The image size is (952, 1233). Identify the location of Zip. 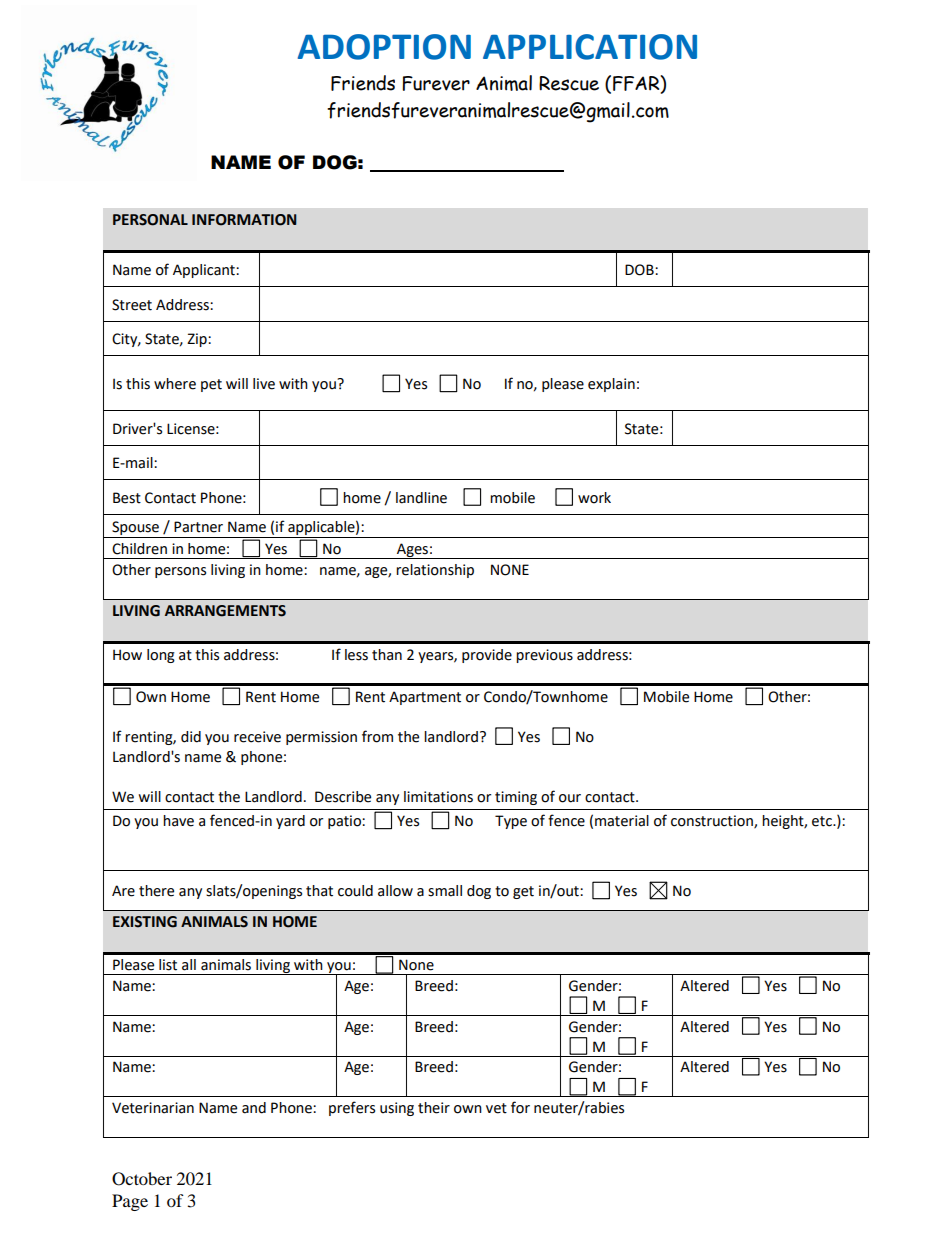
(198, 340).
